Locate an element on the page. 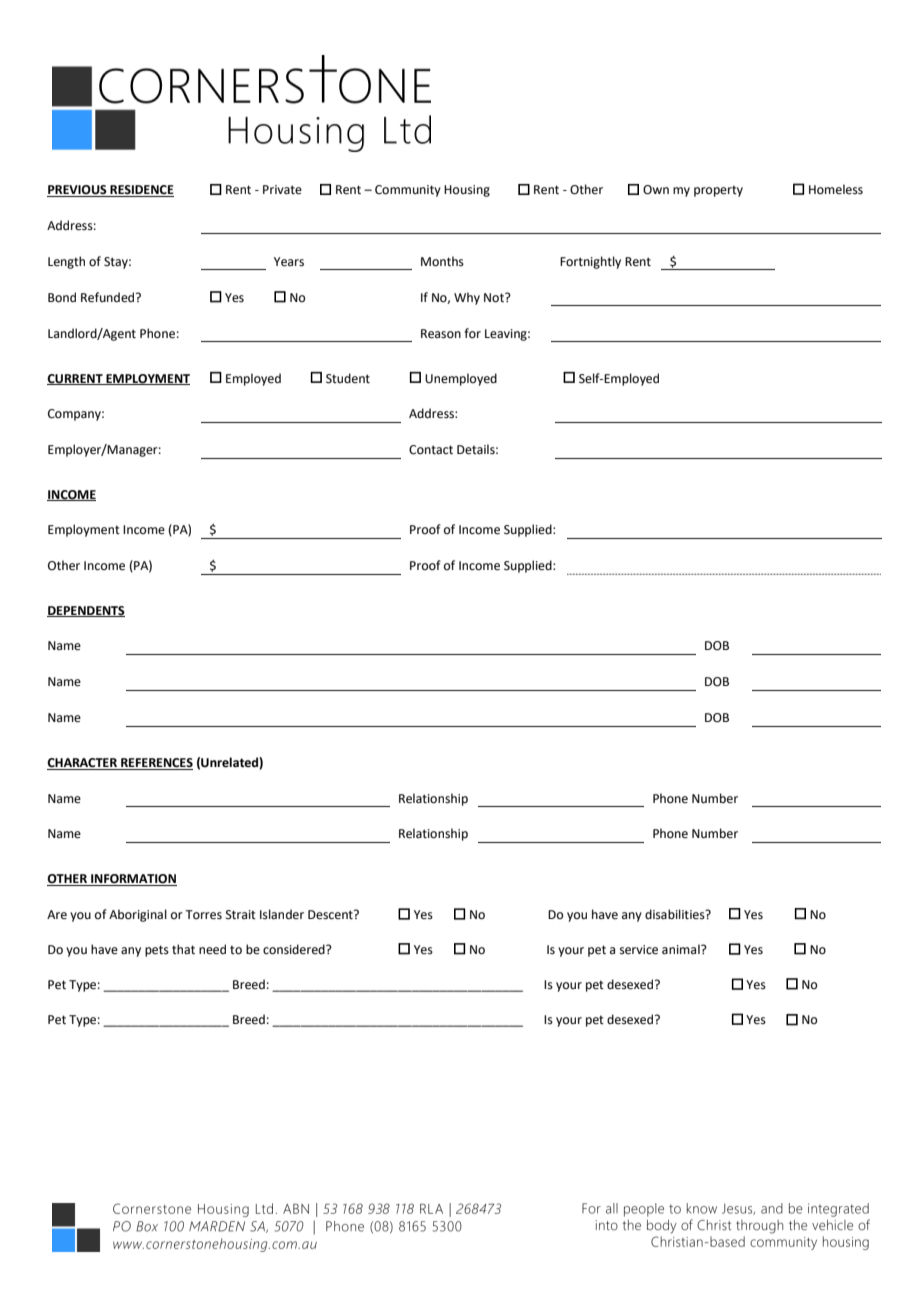 The width and height of the page is (924, 1308). disabilities is located at coordinates (676, 914).
